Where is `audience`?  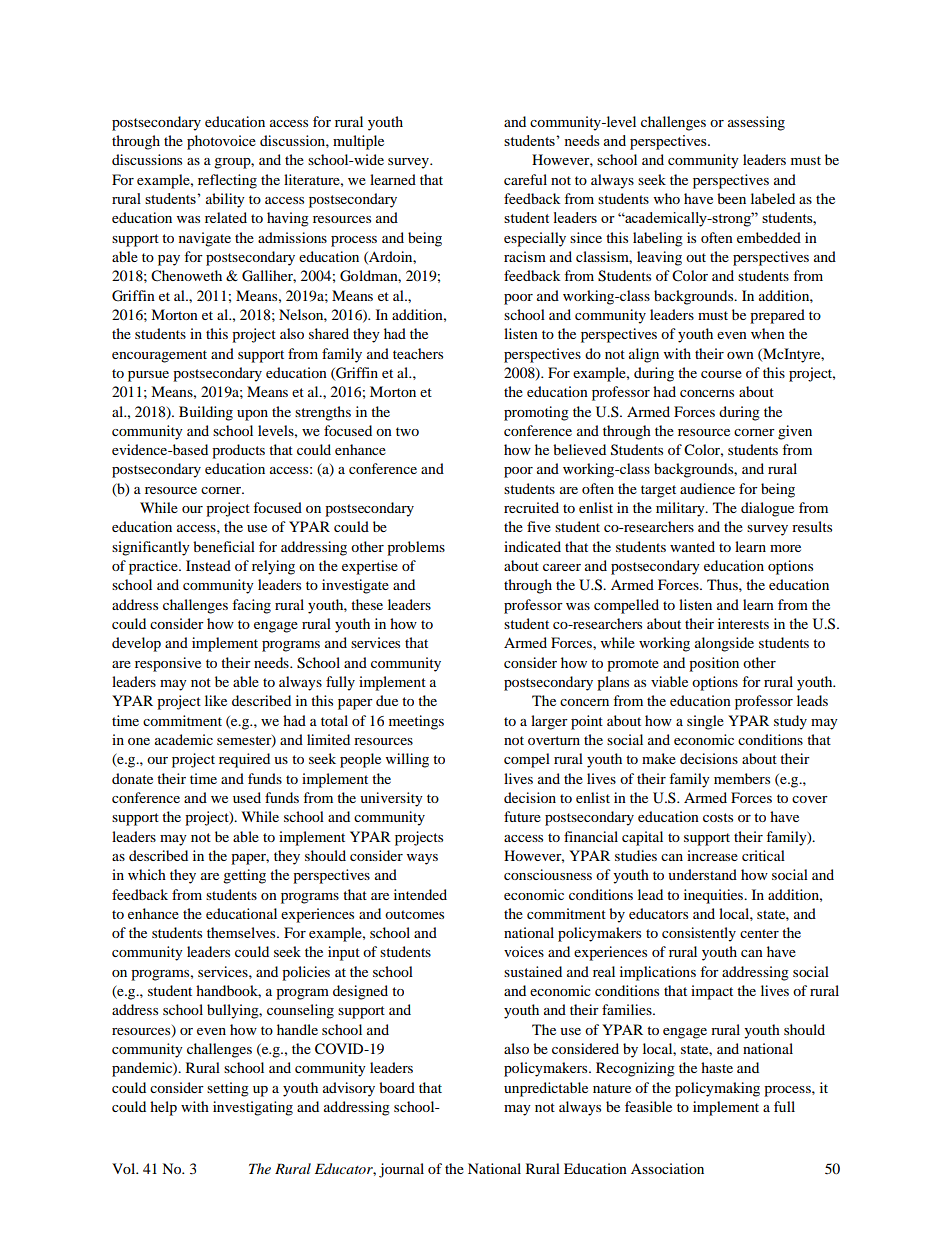
audience is located at coordinates (707, 488).
